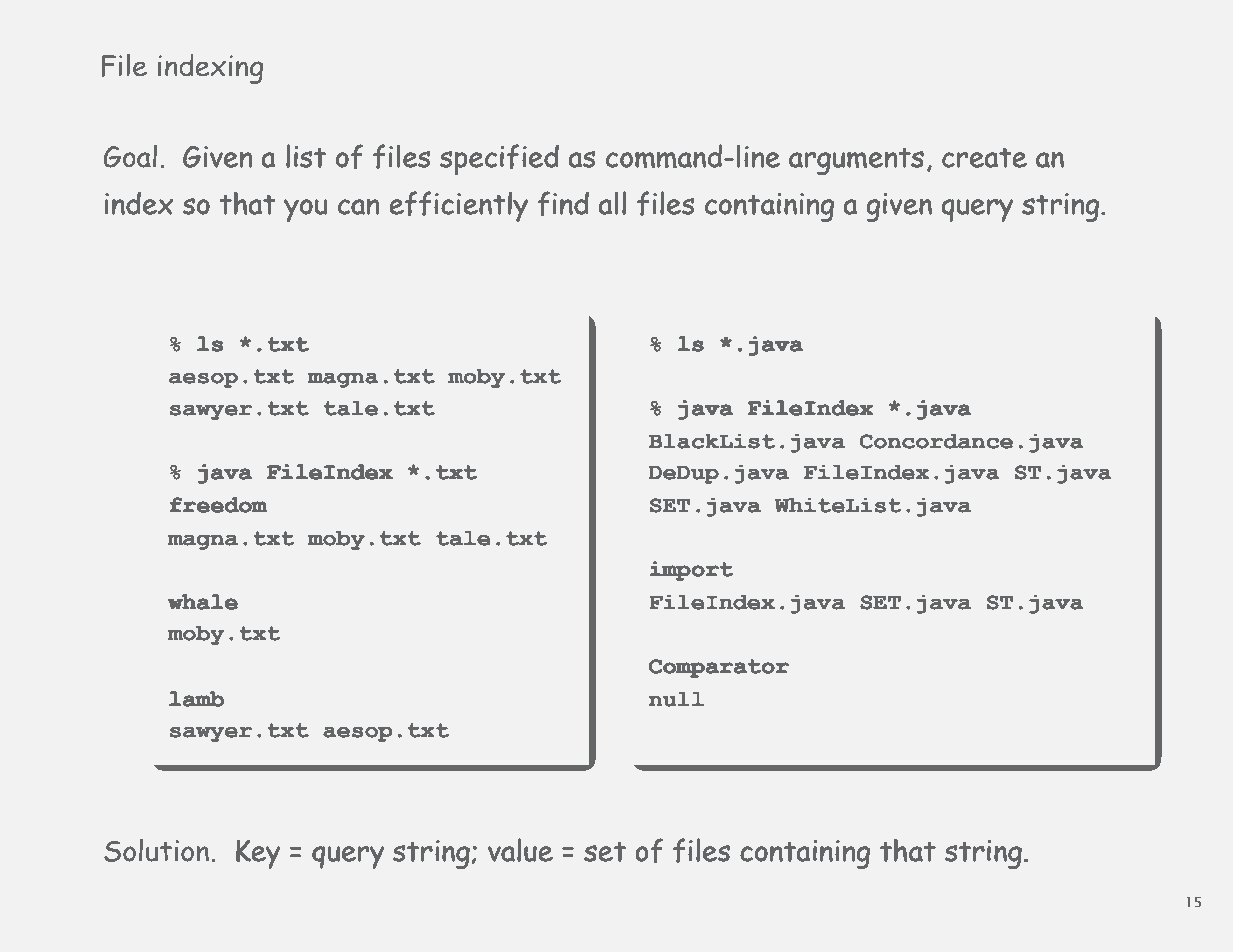 The height and width of the document is (952, 1233). I want to click on whale, so click(203, 602).
